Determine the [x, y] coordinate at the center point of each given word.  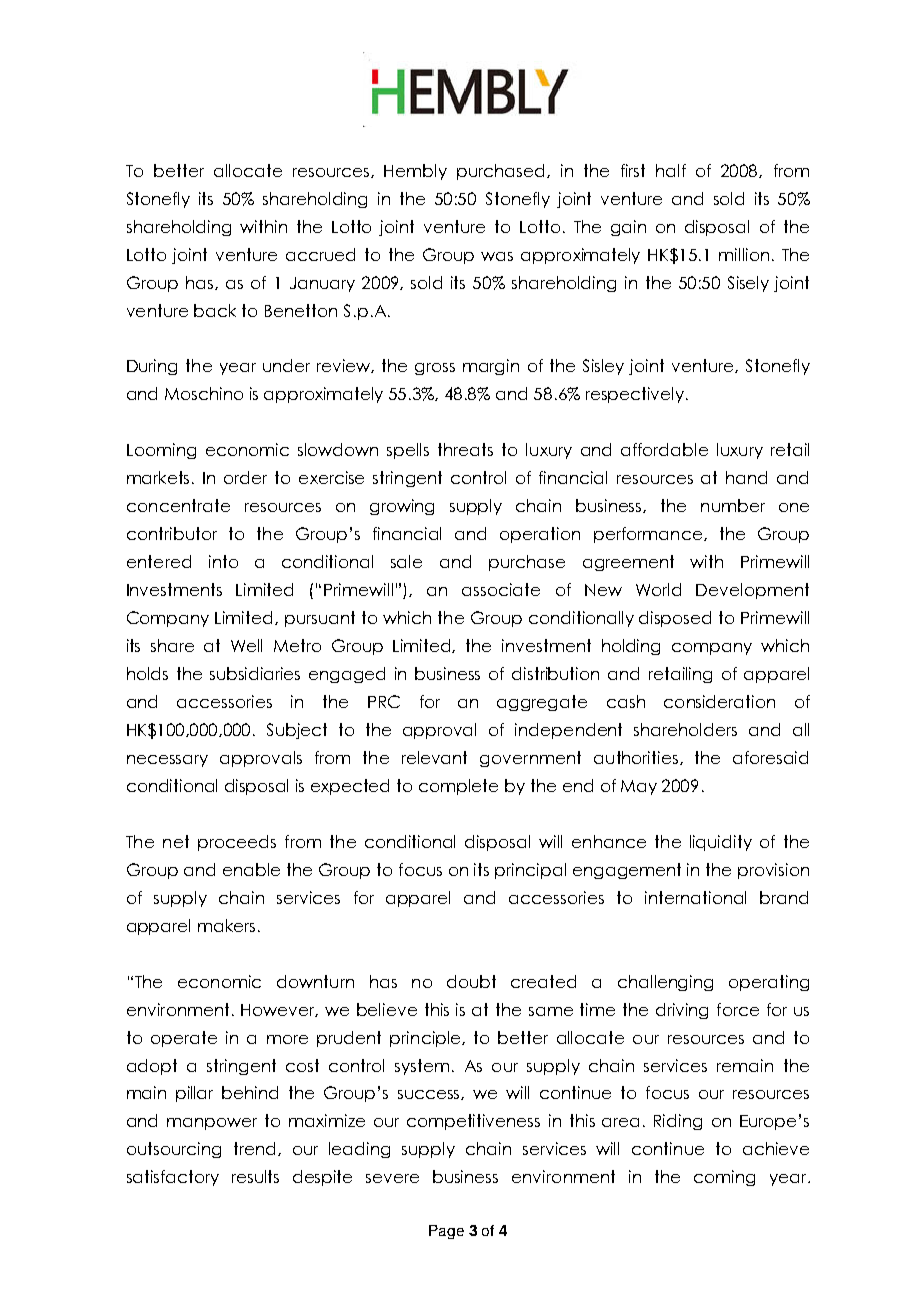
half [671, 170]
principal [530, 871]
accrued [320, 254]
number [733, 505]
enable [251, 869]
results [255, 1176]
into [223, 561]
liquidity [721, 843]
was [497, 256]
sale [406, 561]
